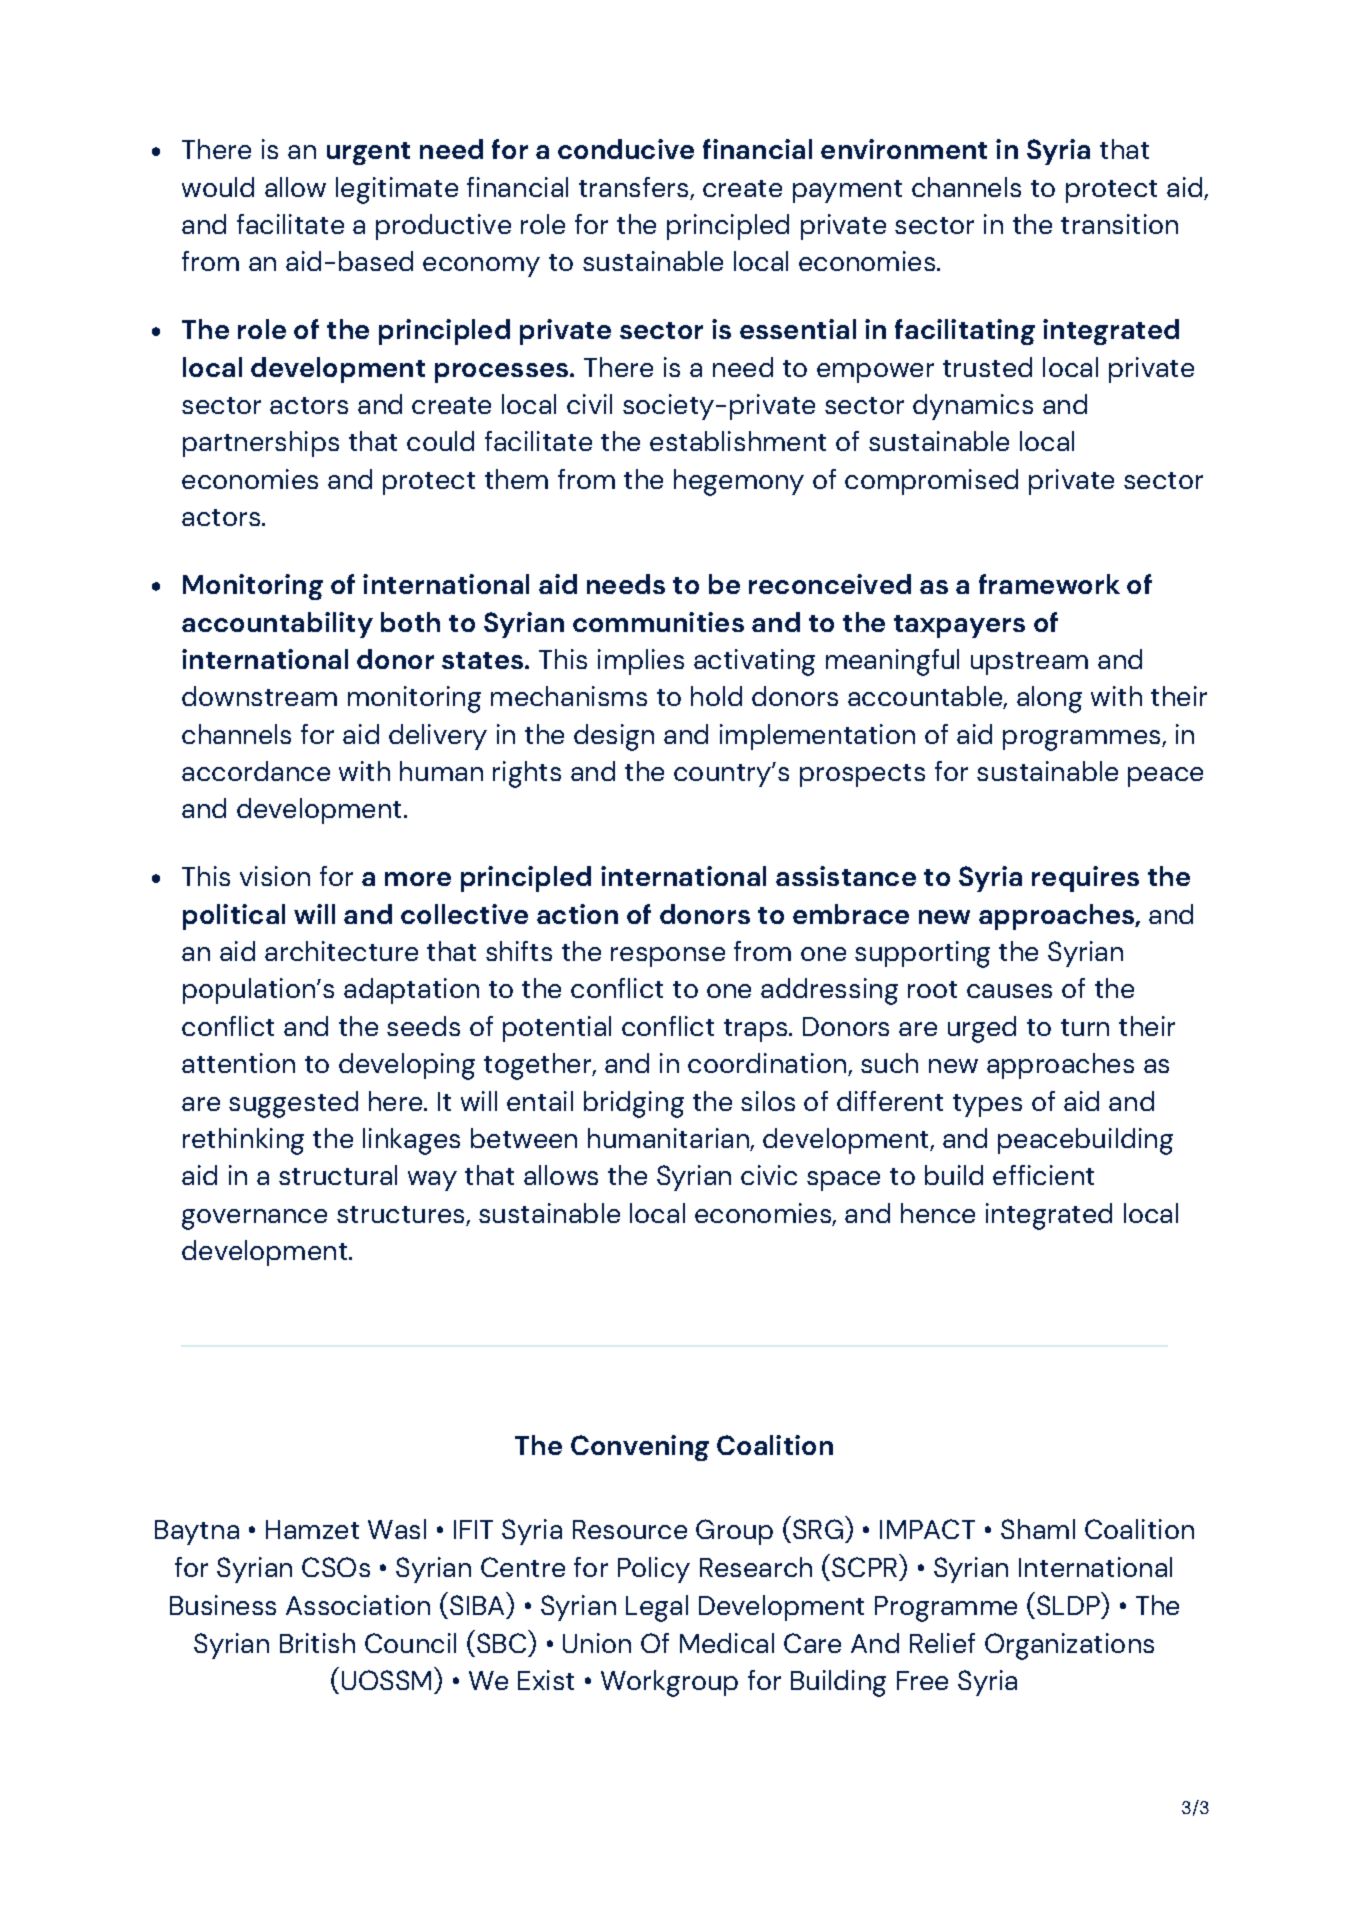  I want to click on Organizations, so click(1069, 1646).
